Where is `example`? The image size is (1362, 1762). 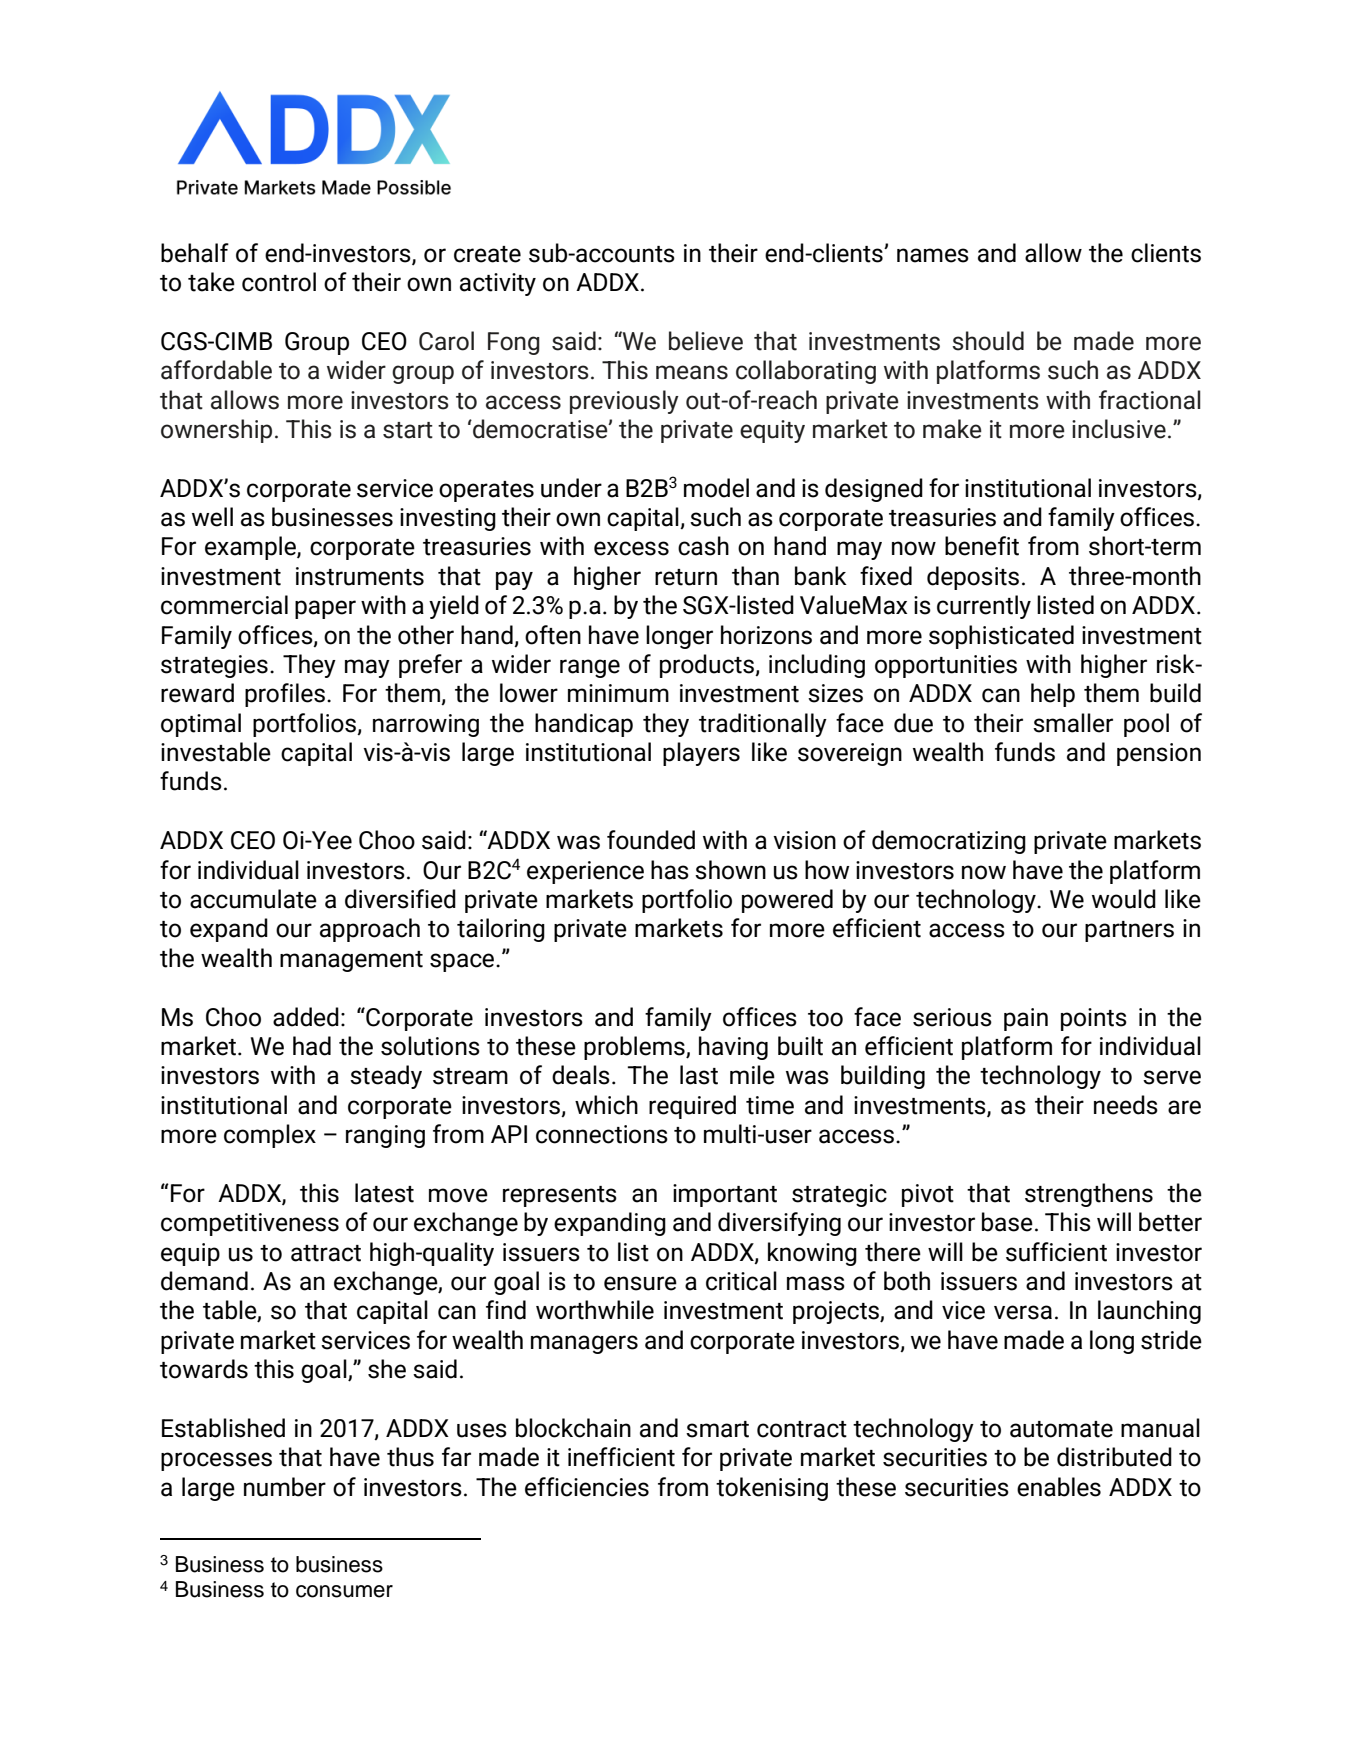
example is located at coordinates (251, 548).
